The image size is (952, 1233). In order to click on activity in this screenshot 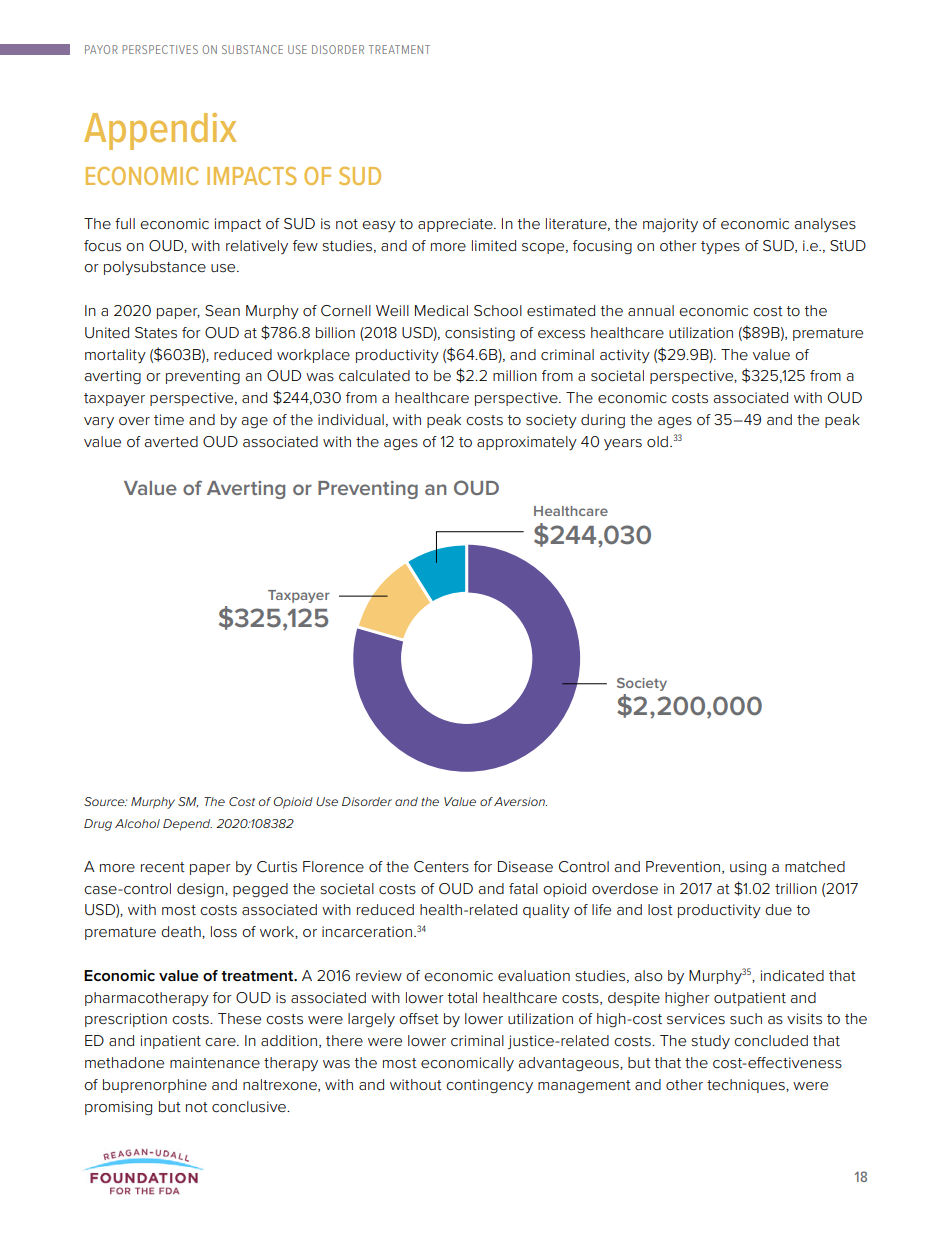, I will do `click(625, 356)`.
